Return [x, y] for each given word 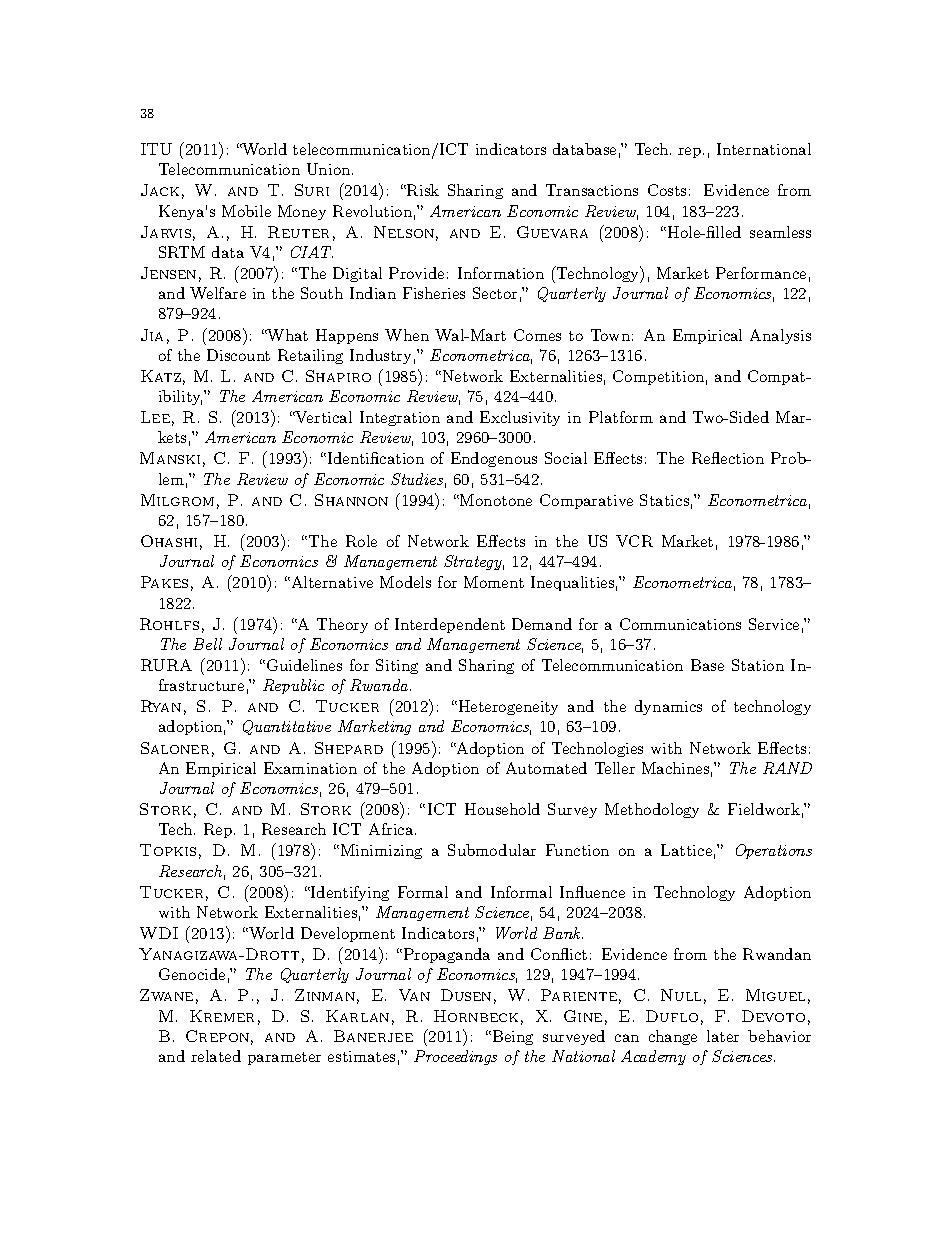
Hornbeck [476, 1016]
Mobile [246, 211]
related [216, 1056]
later [723, 1036]
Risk [422, 190]
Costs [667, 190]
